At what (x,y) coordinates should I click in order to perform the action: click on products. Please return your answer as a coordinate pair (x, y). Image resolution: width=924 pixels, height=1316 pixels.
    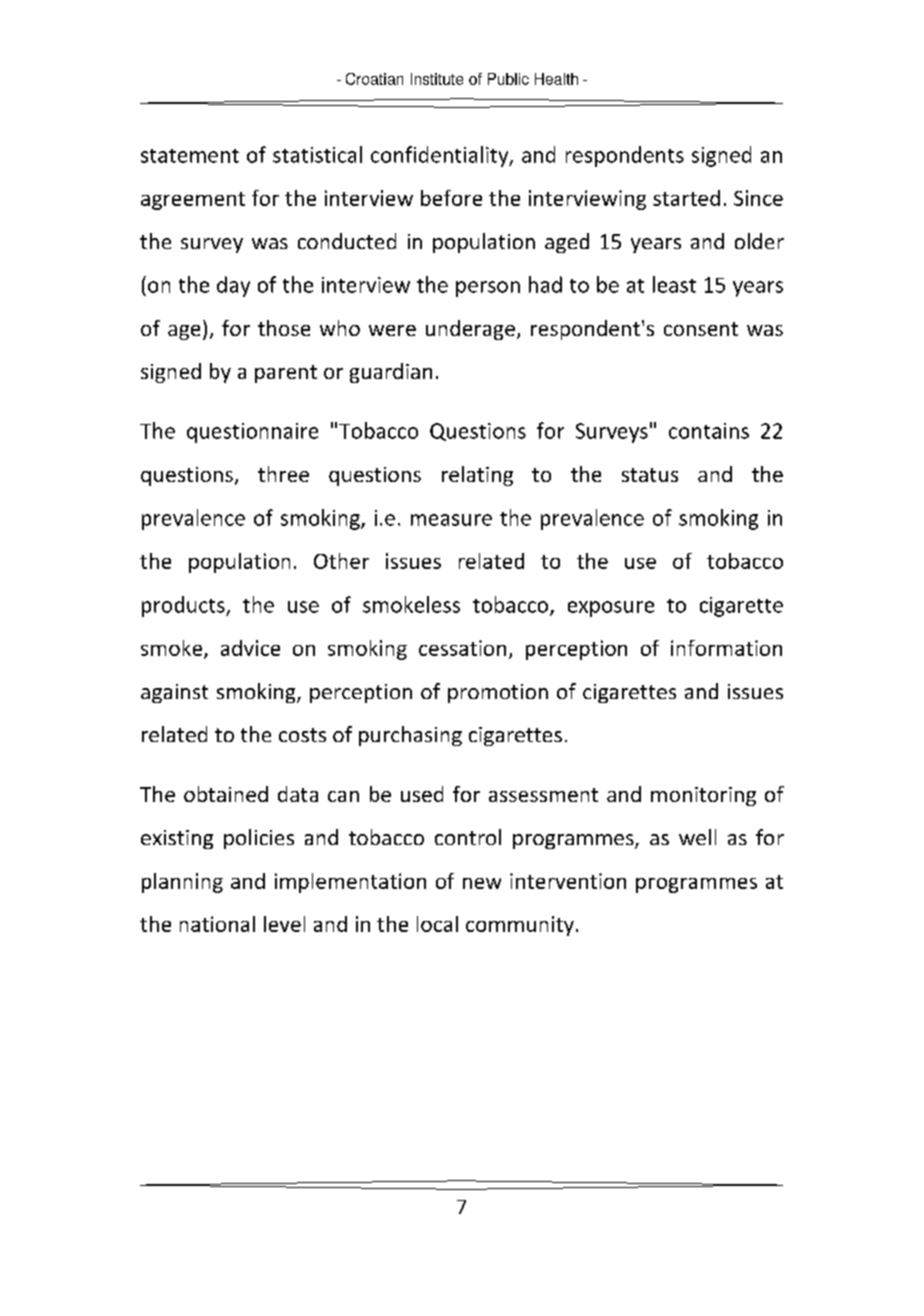
    Looking at the image, I should click on (184, 606).
